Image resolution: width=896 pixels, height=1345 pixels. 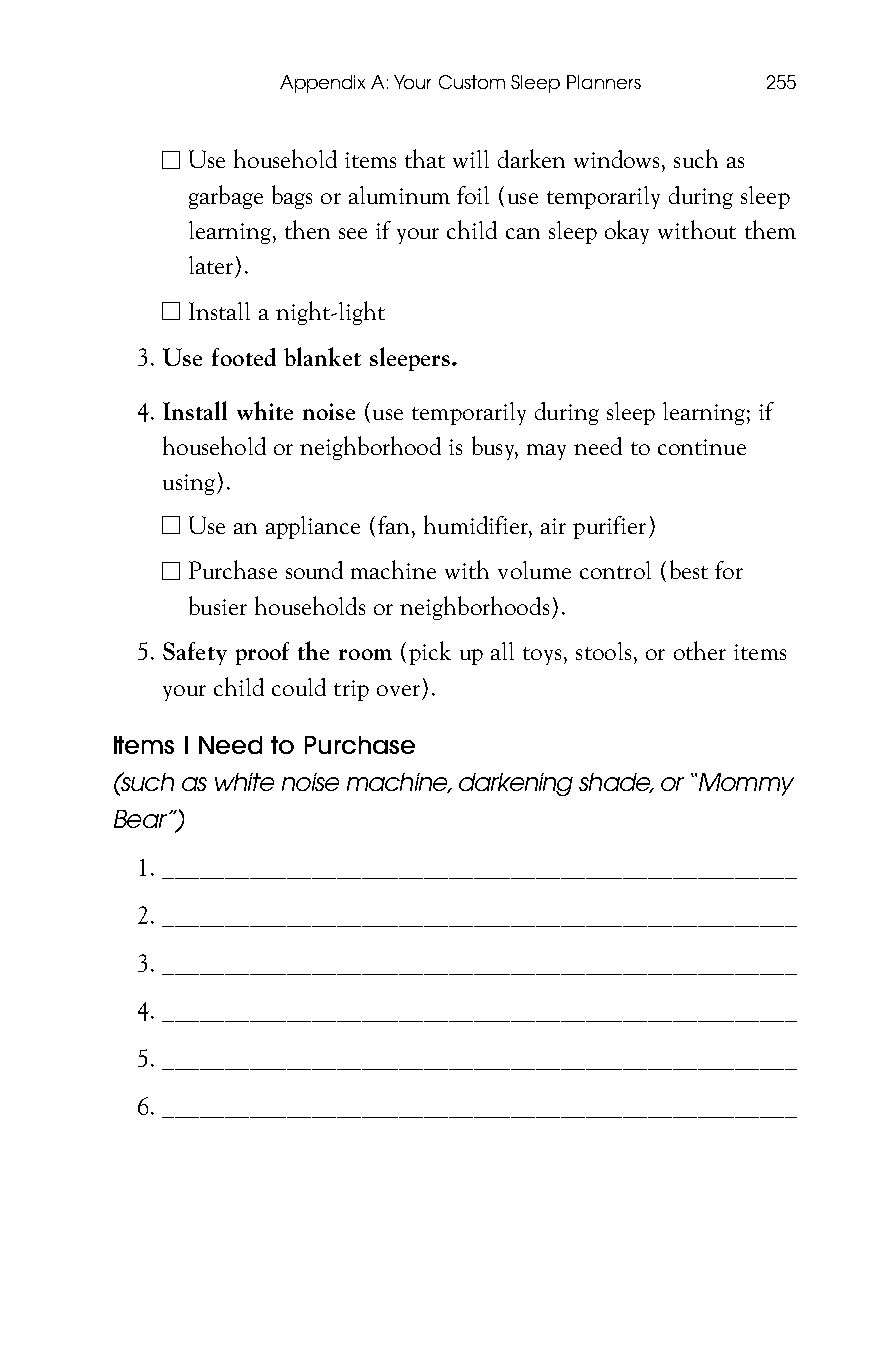 What do you see at coordinates (472, 82) in the screenshot?
I see `Custom` at bounding box center [472, 82].
